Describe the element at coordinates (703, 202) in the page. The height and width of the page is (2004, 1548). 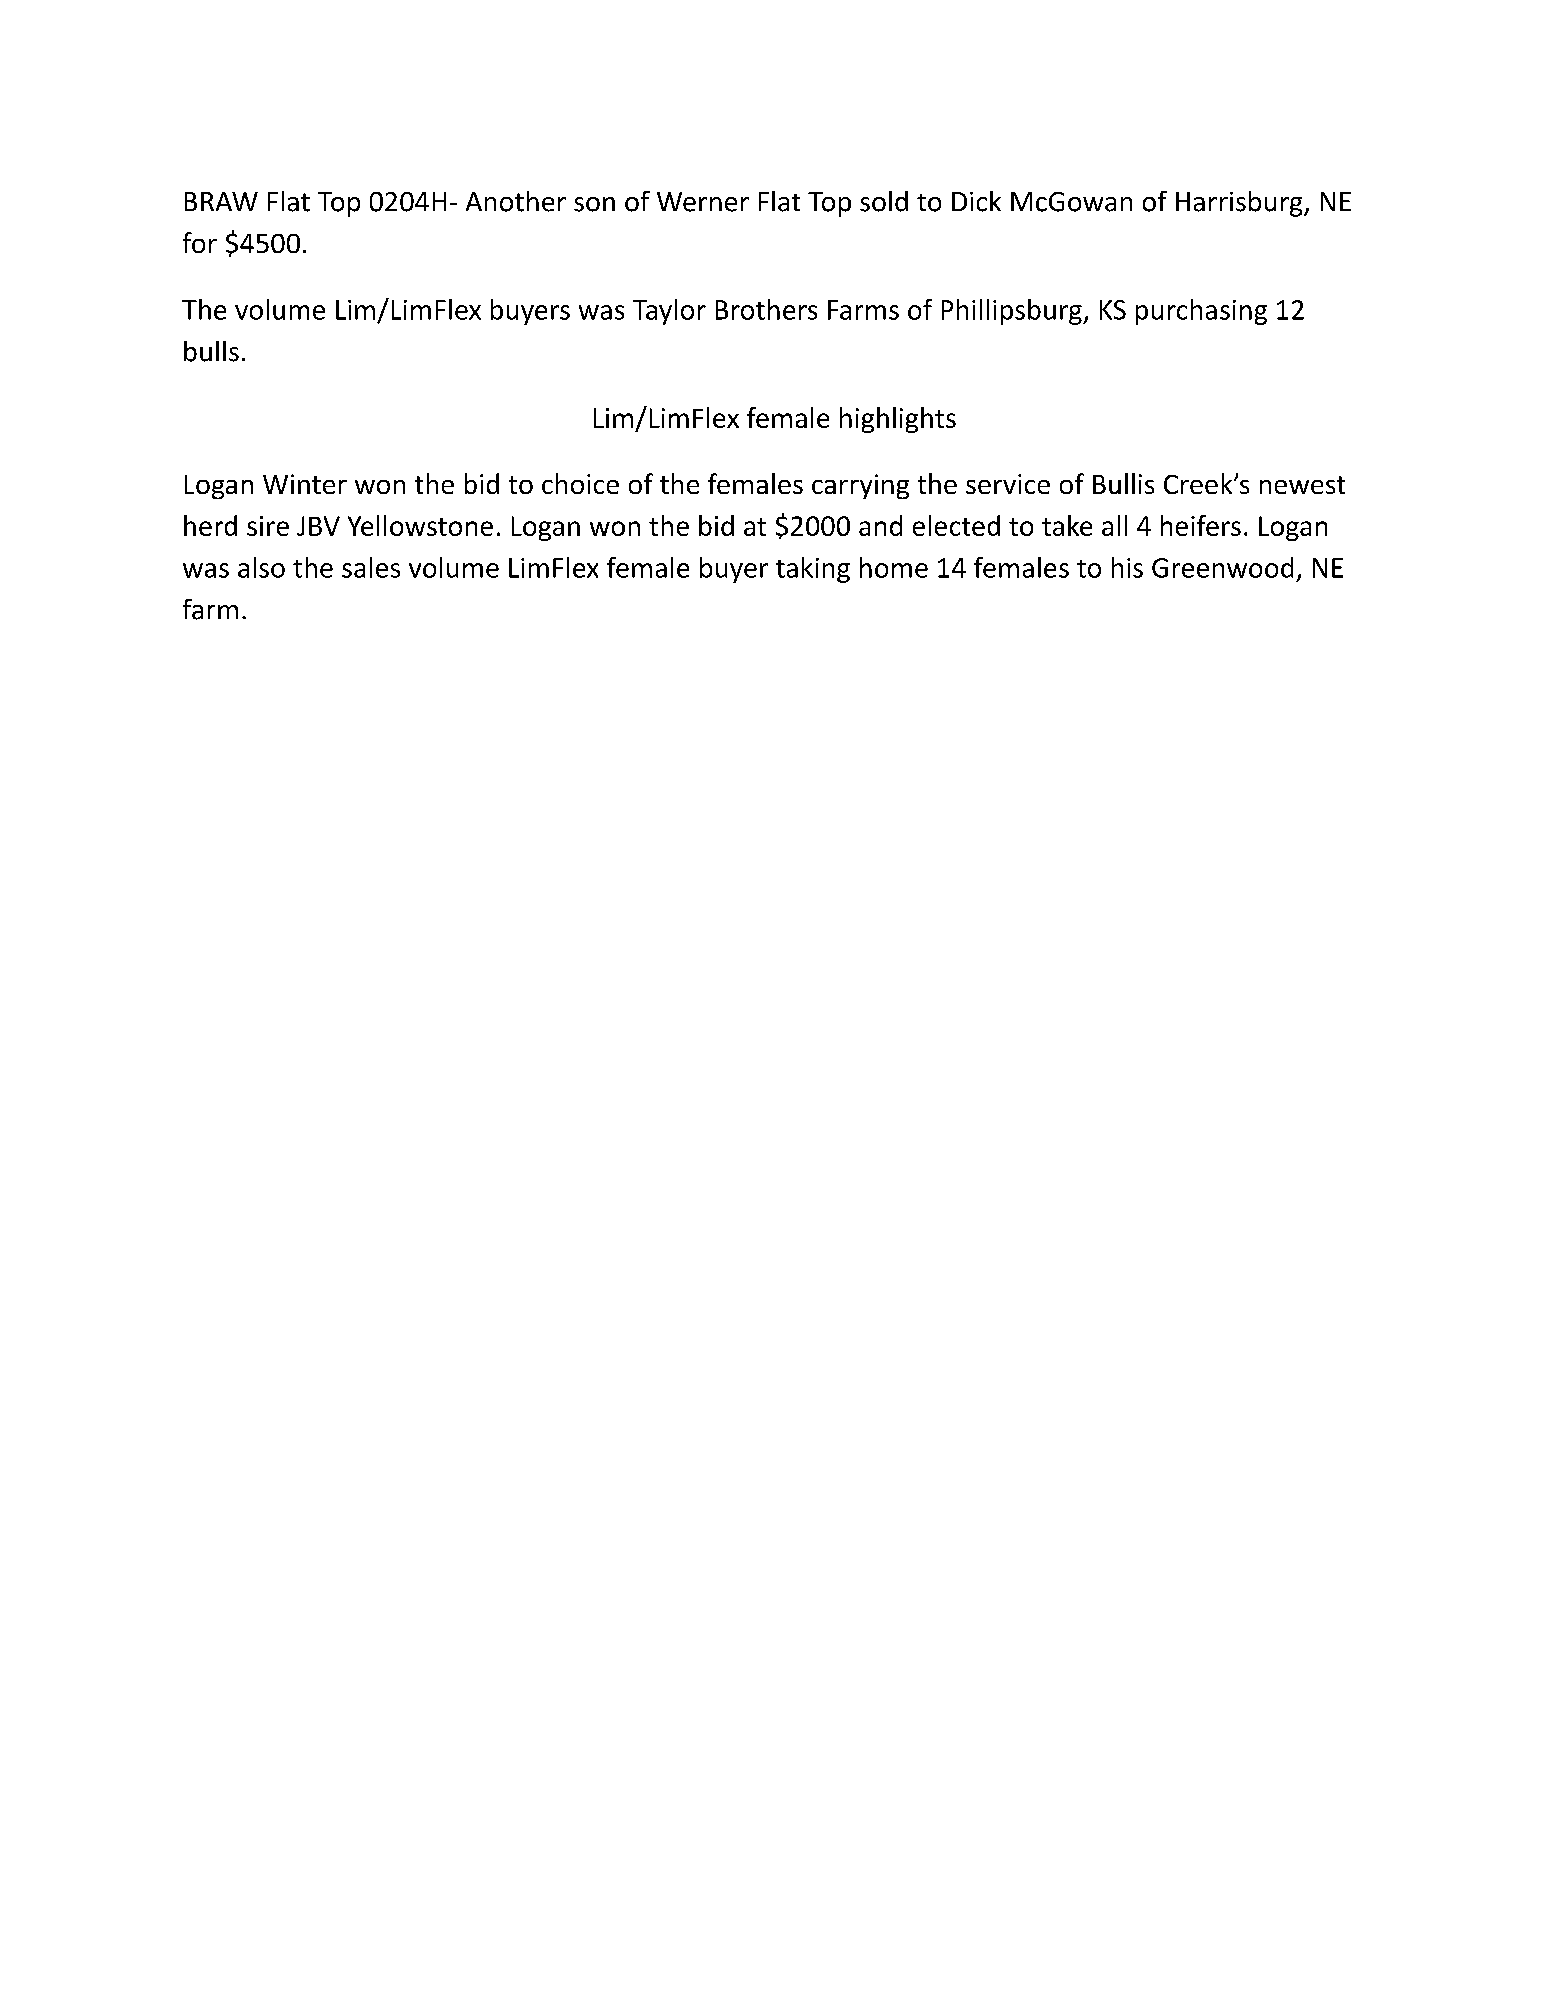
I see `Werner` at that location.
